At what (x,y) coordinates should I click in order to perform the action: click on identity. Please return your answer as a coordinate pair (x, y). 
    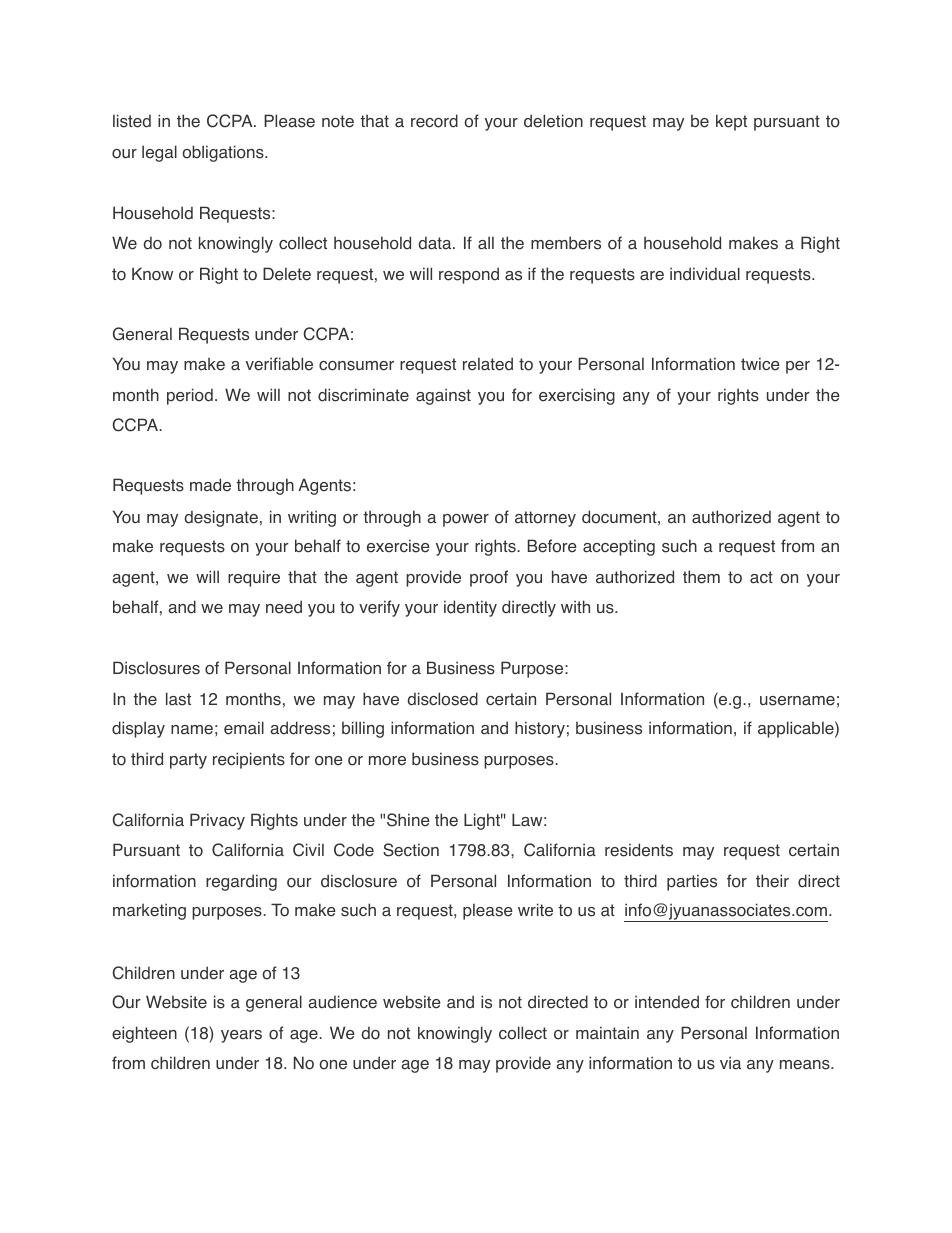
    Looking at the image, I should click on (470, 608).
